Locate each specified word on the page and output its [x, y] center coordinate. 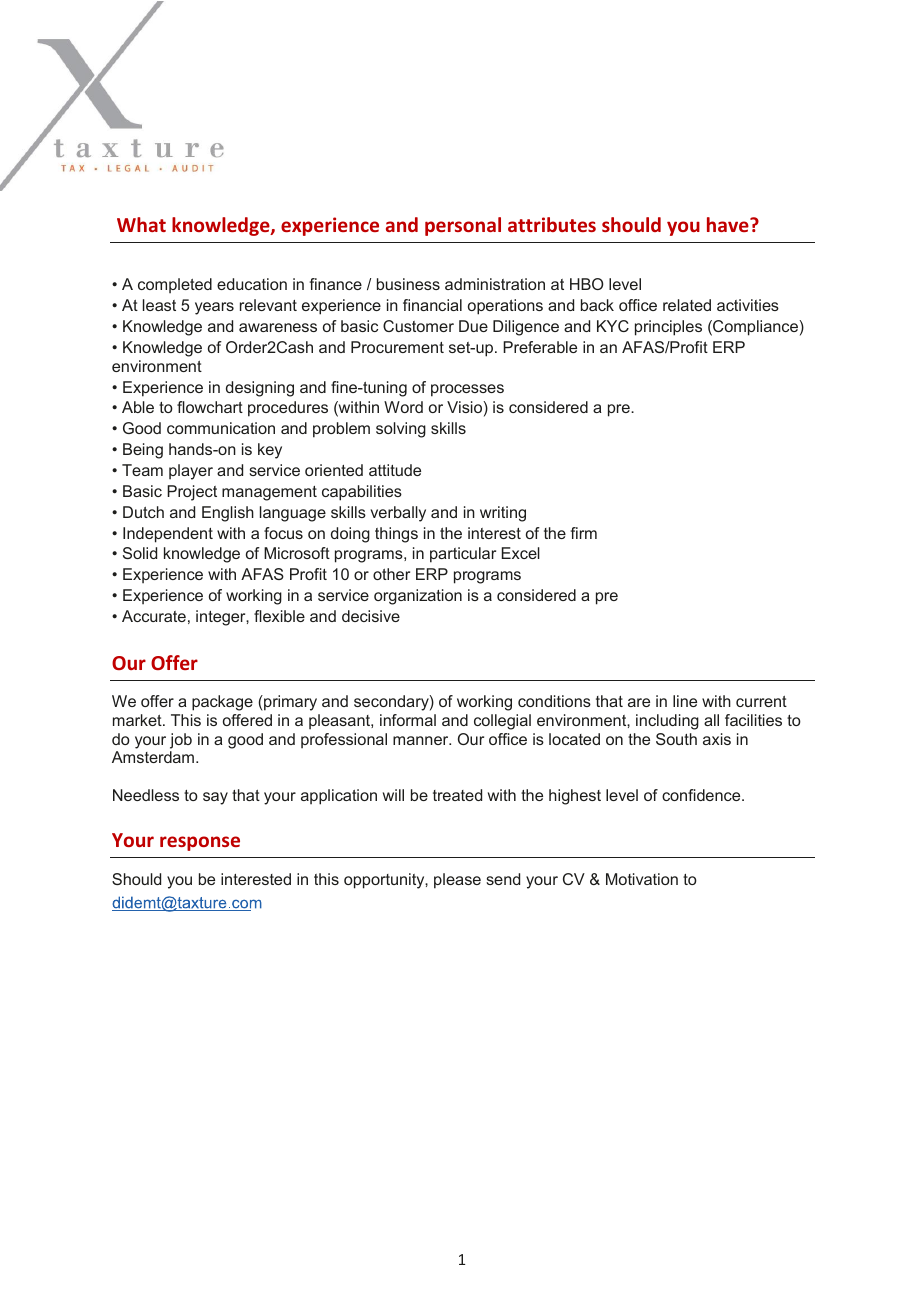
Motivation [642, 879]
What [141, 224]
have [729, 224]
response [200, 843]
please [457, 881]
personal [463, 226]
